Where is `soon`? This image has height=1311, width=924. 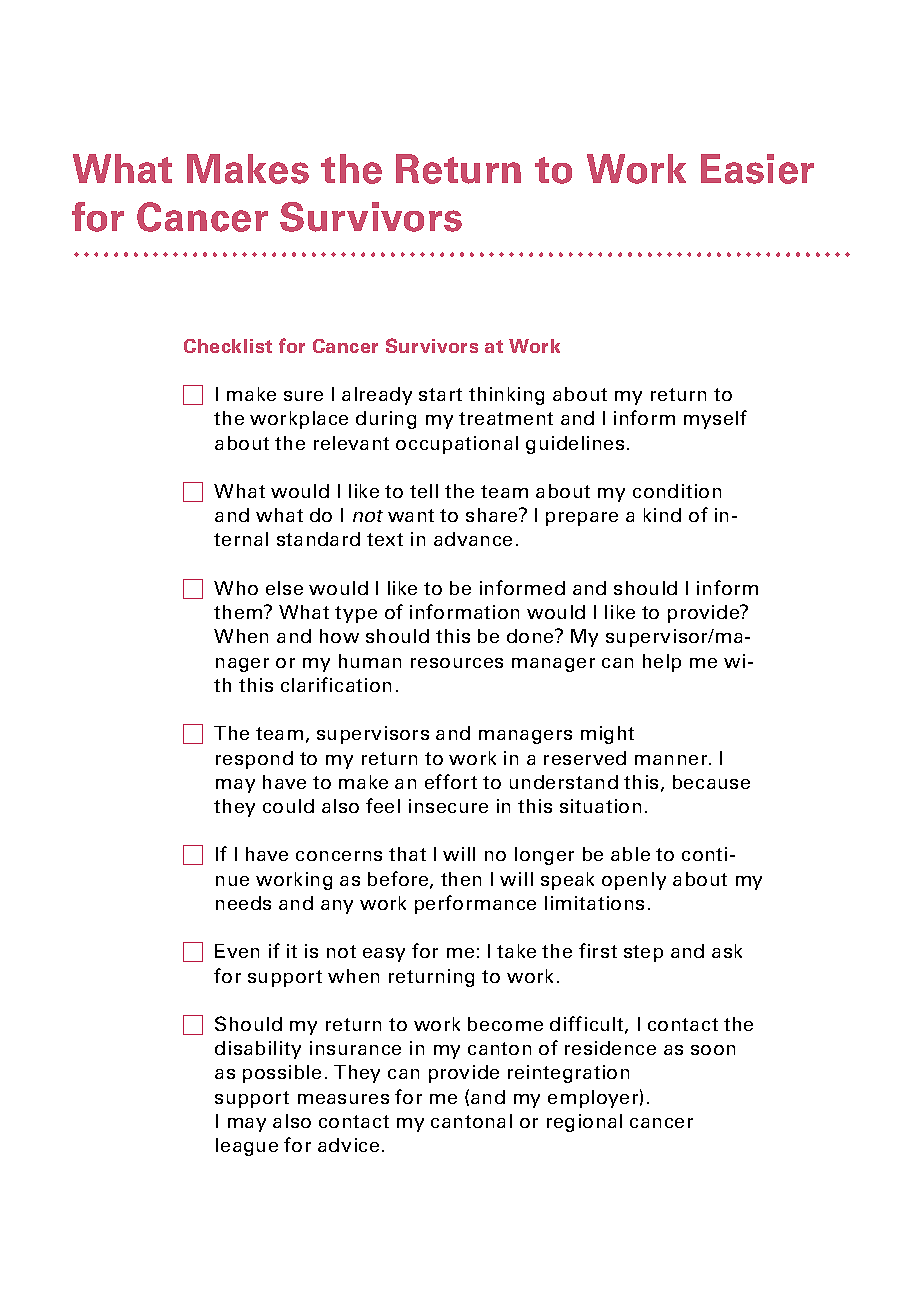
soon is located at coordinates (713, 1050).
